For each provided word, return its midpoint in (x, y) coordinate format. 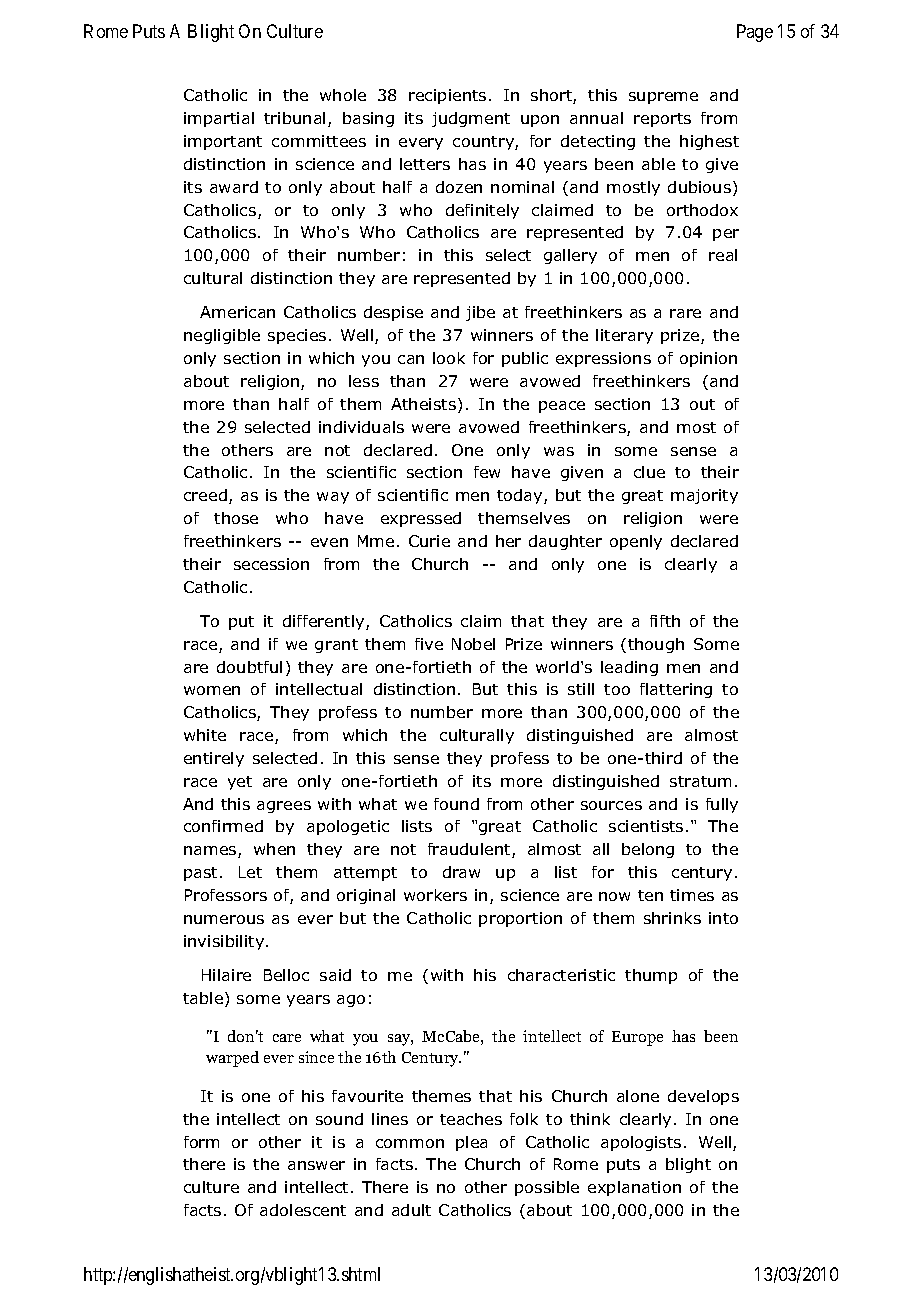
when (274, 849)
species (297, 336)
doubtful (249, 667)
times (692, 895)
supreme (663, 98)
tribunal (294, 118)
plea (471, 1143)
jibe (480, 313)
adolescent (303, 1210)
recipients (447, 96)
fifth (665, 621)
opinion (708, 359)
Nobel (473, 644)
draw (461, 872)
